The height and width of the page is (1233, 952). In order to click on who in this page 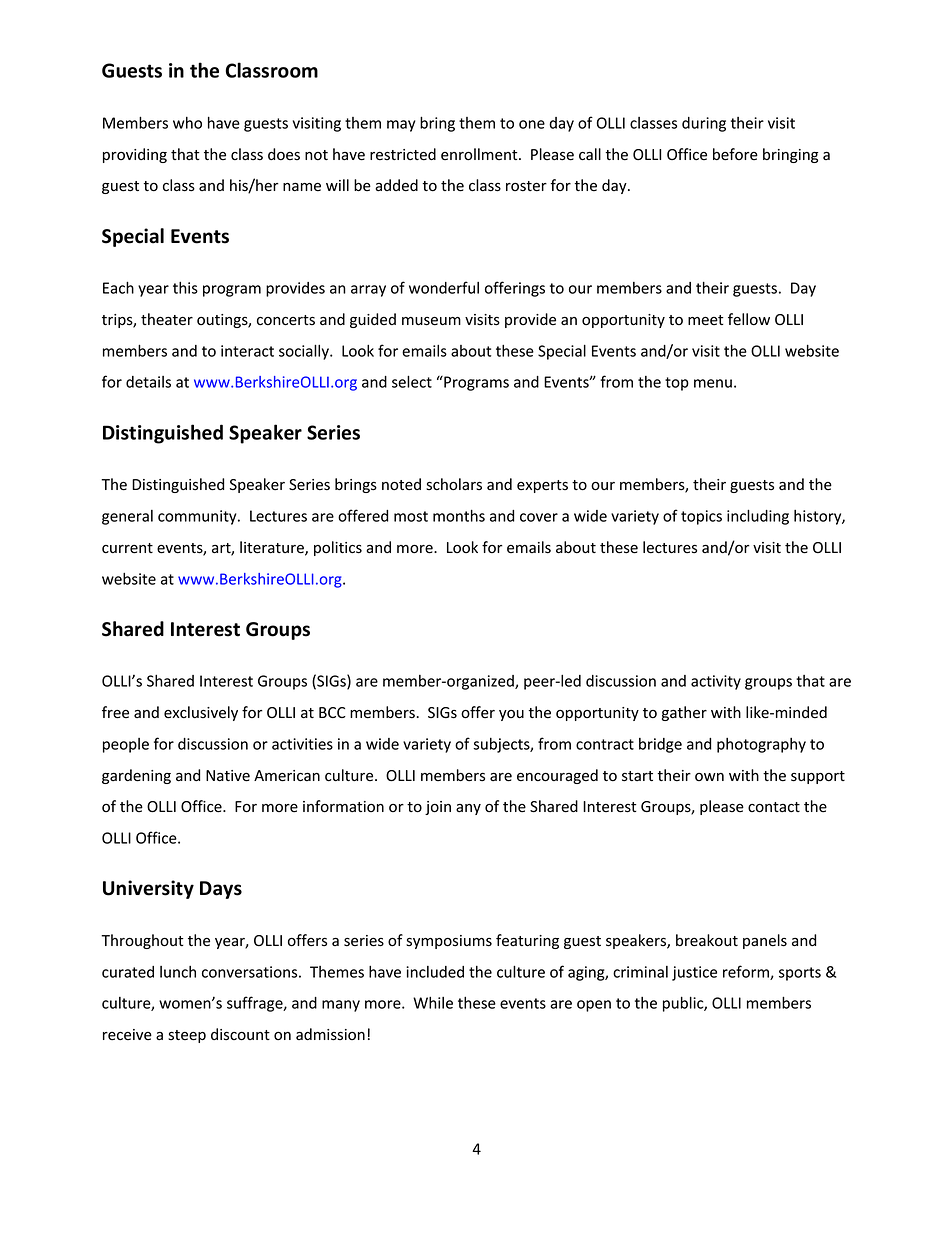, I will do `click(187, 123)`.
